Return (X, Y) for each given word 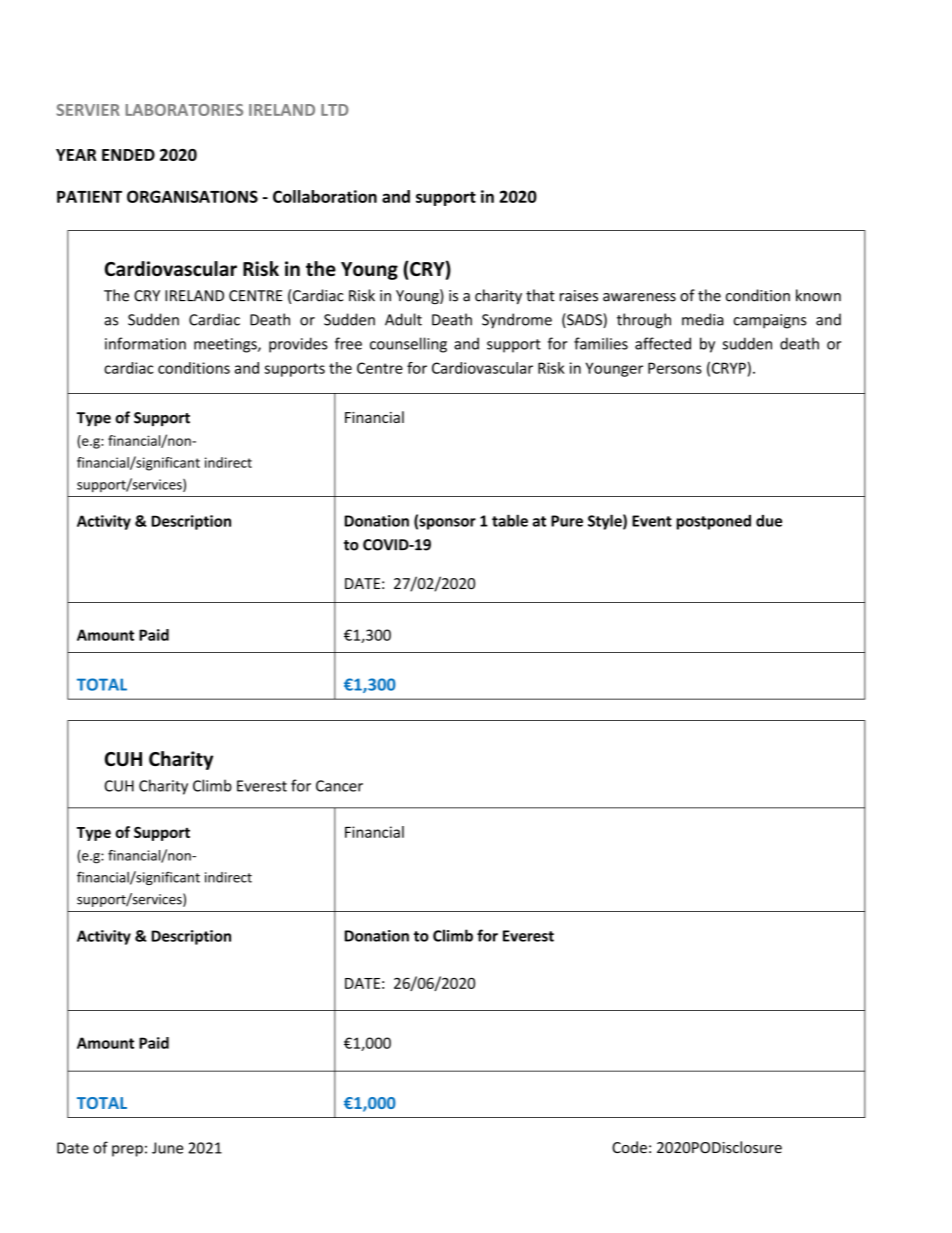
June (167, 1148)
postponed (714, 522)
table (510, 520)
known (818, 295)
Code (629, 1147)
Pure (567, 521)
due (769, 521)
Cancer (339, 786)
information (145, 343)
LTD (335, 110)
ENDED (128, 155)
